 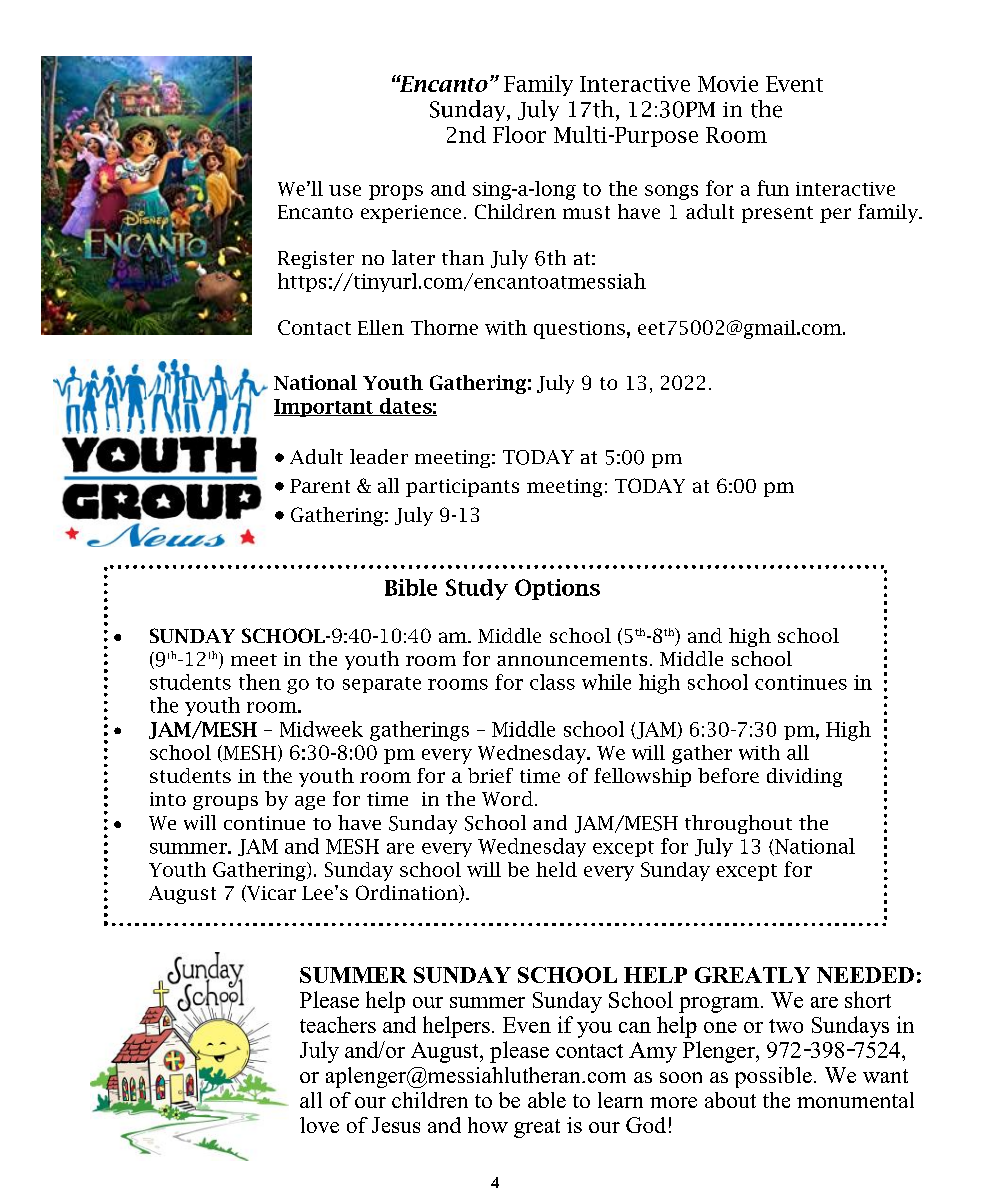 What do you see at coordinates (728, 84) in the image?
I see `Movie` at bounding box center [728, 84].
